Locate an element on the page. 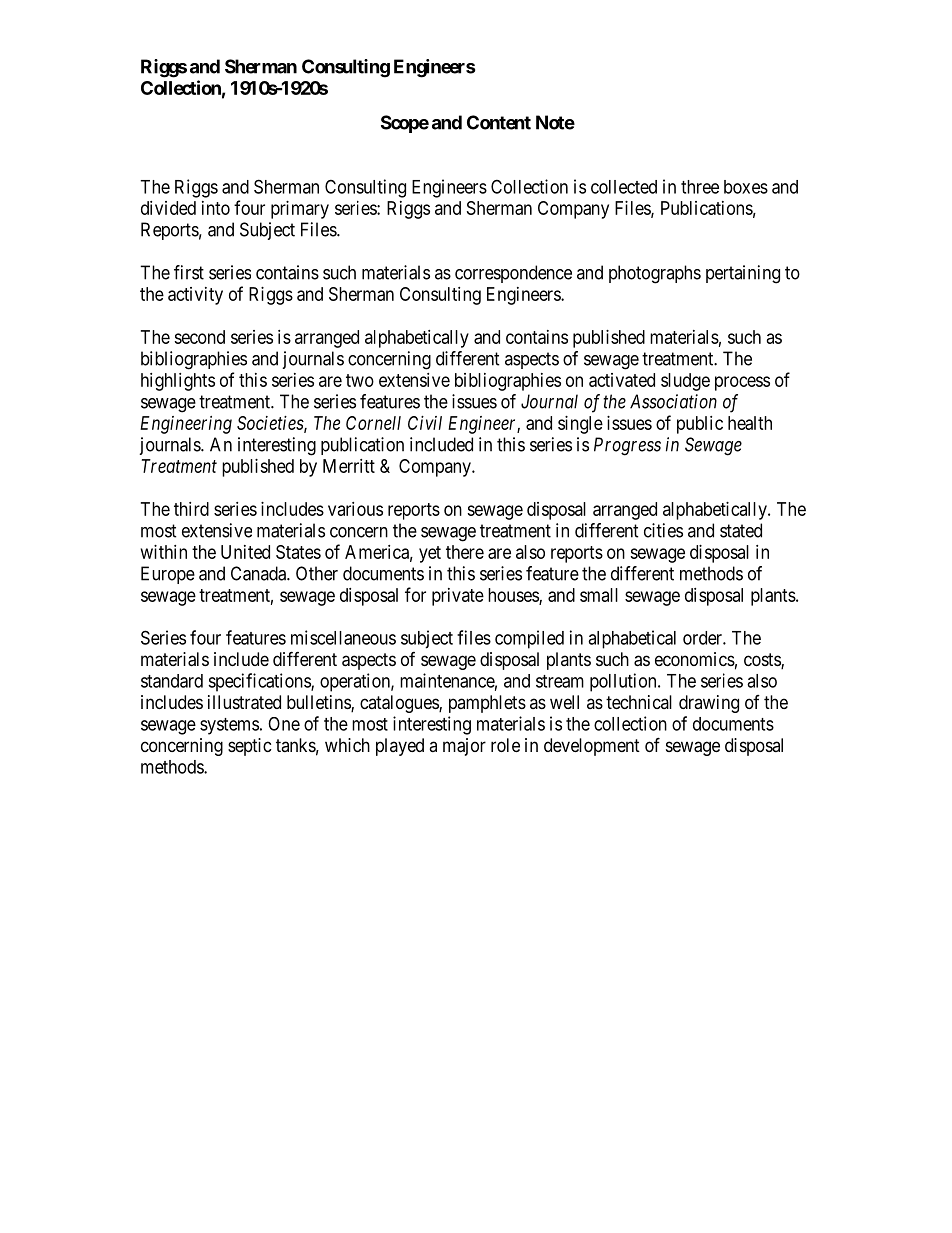 The height and width of the document is (1233, 952). Civil is located at coordinates (425, 423).
